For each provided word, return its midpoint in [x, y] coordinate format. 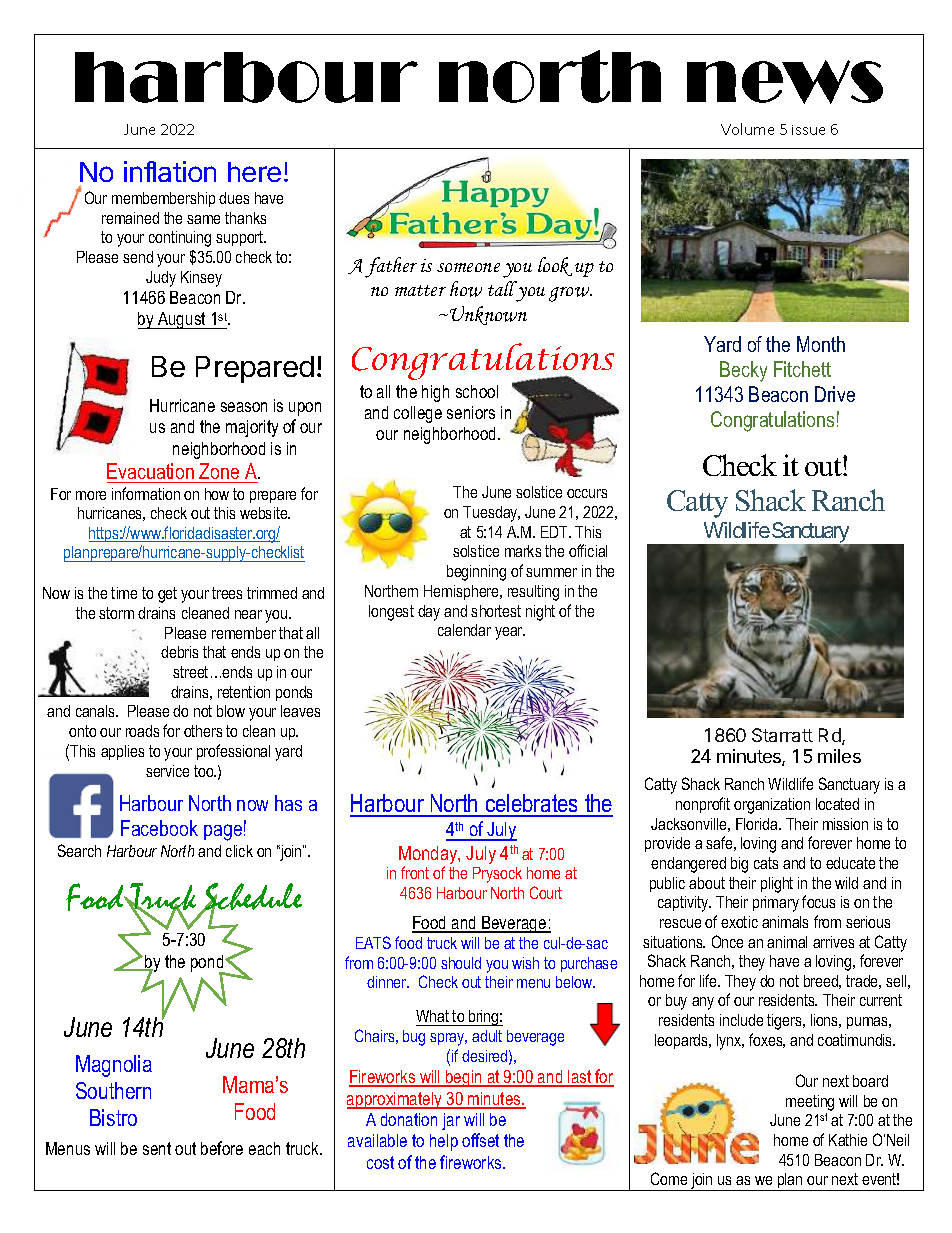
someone [468, 267]
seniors [471, 412]
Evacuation [150, 471]
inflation [170, 171]
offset [480, 1140]
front [415, 872]
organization [772, 806]
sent [157, 1148]
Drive [835, 394]
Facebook [159, 828]
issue [808, 130]
